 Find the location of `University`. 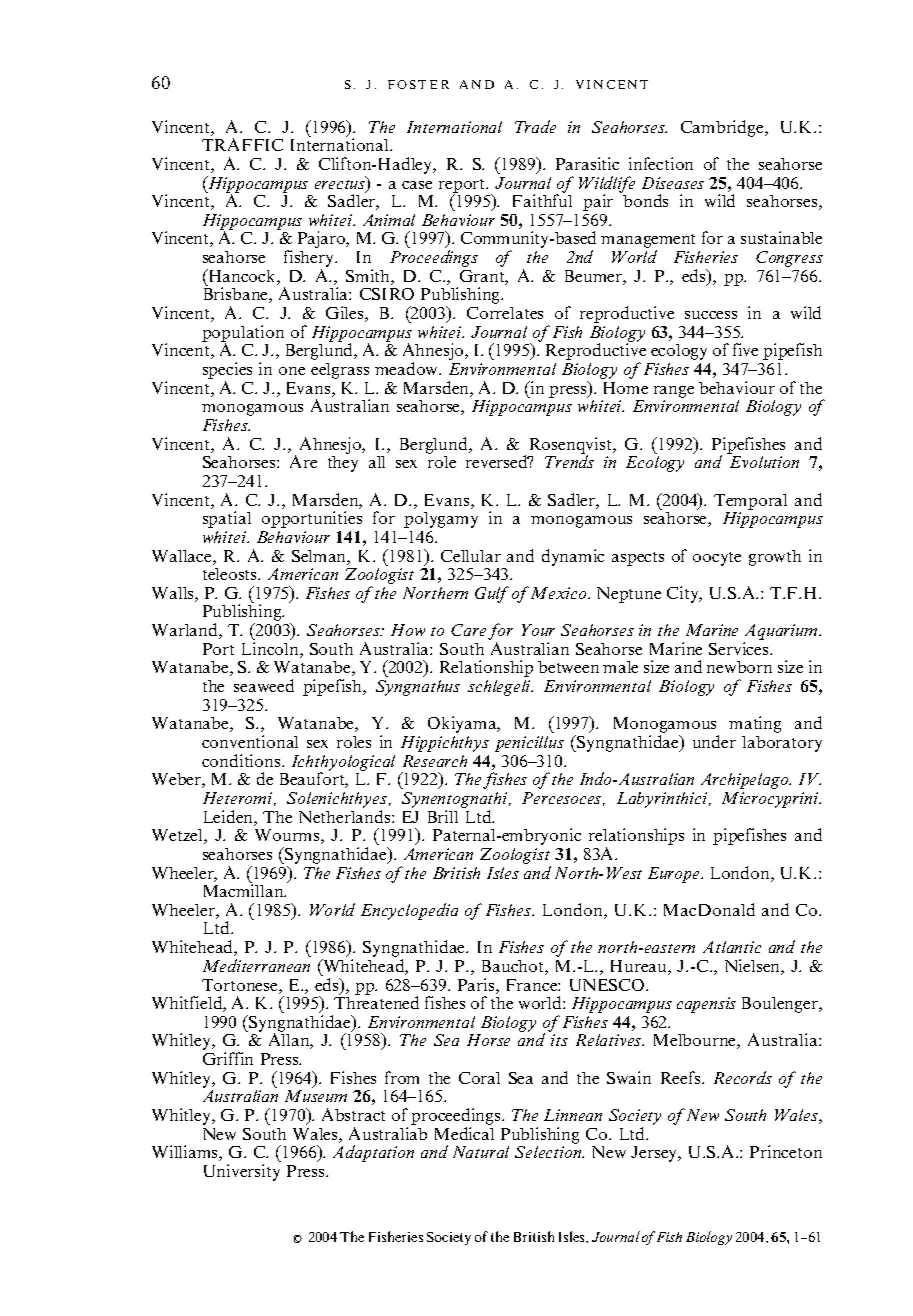

University is located at coordinates (242, 1172).
